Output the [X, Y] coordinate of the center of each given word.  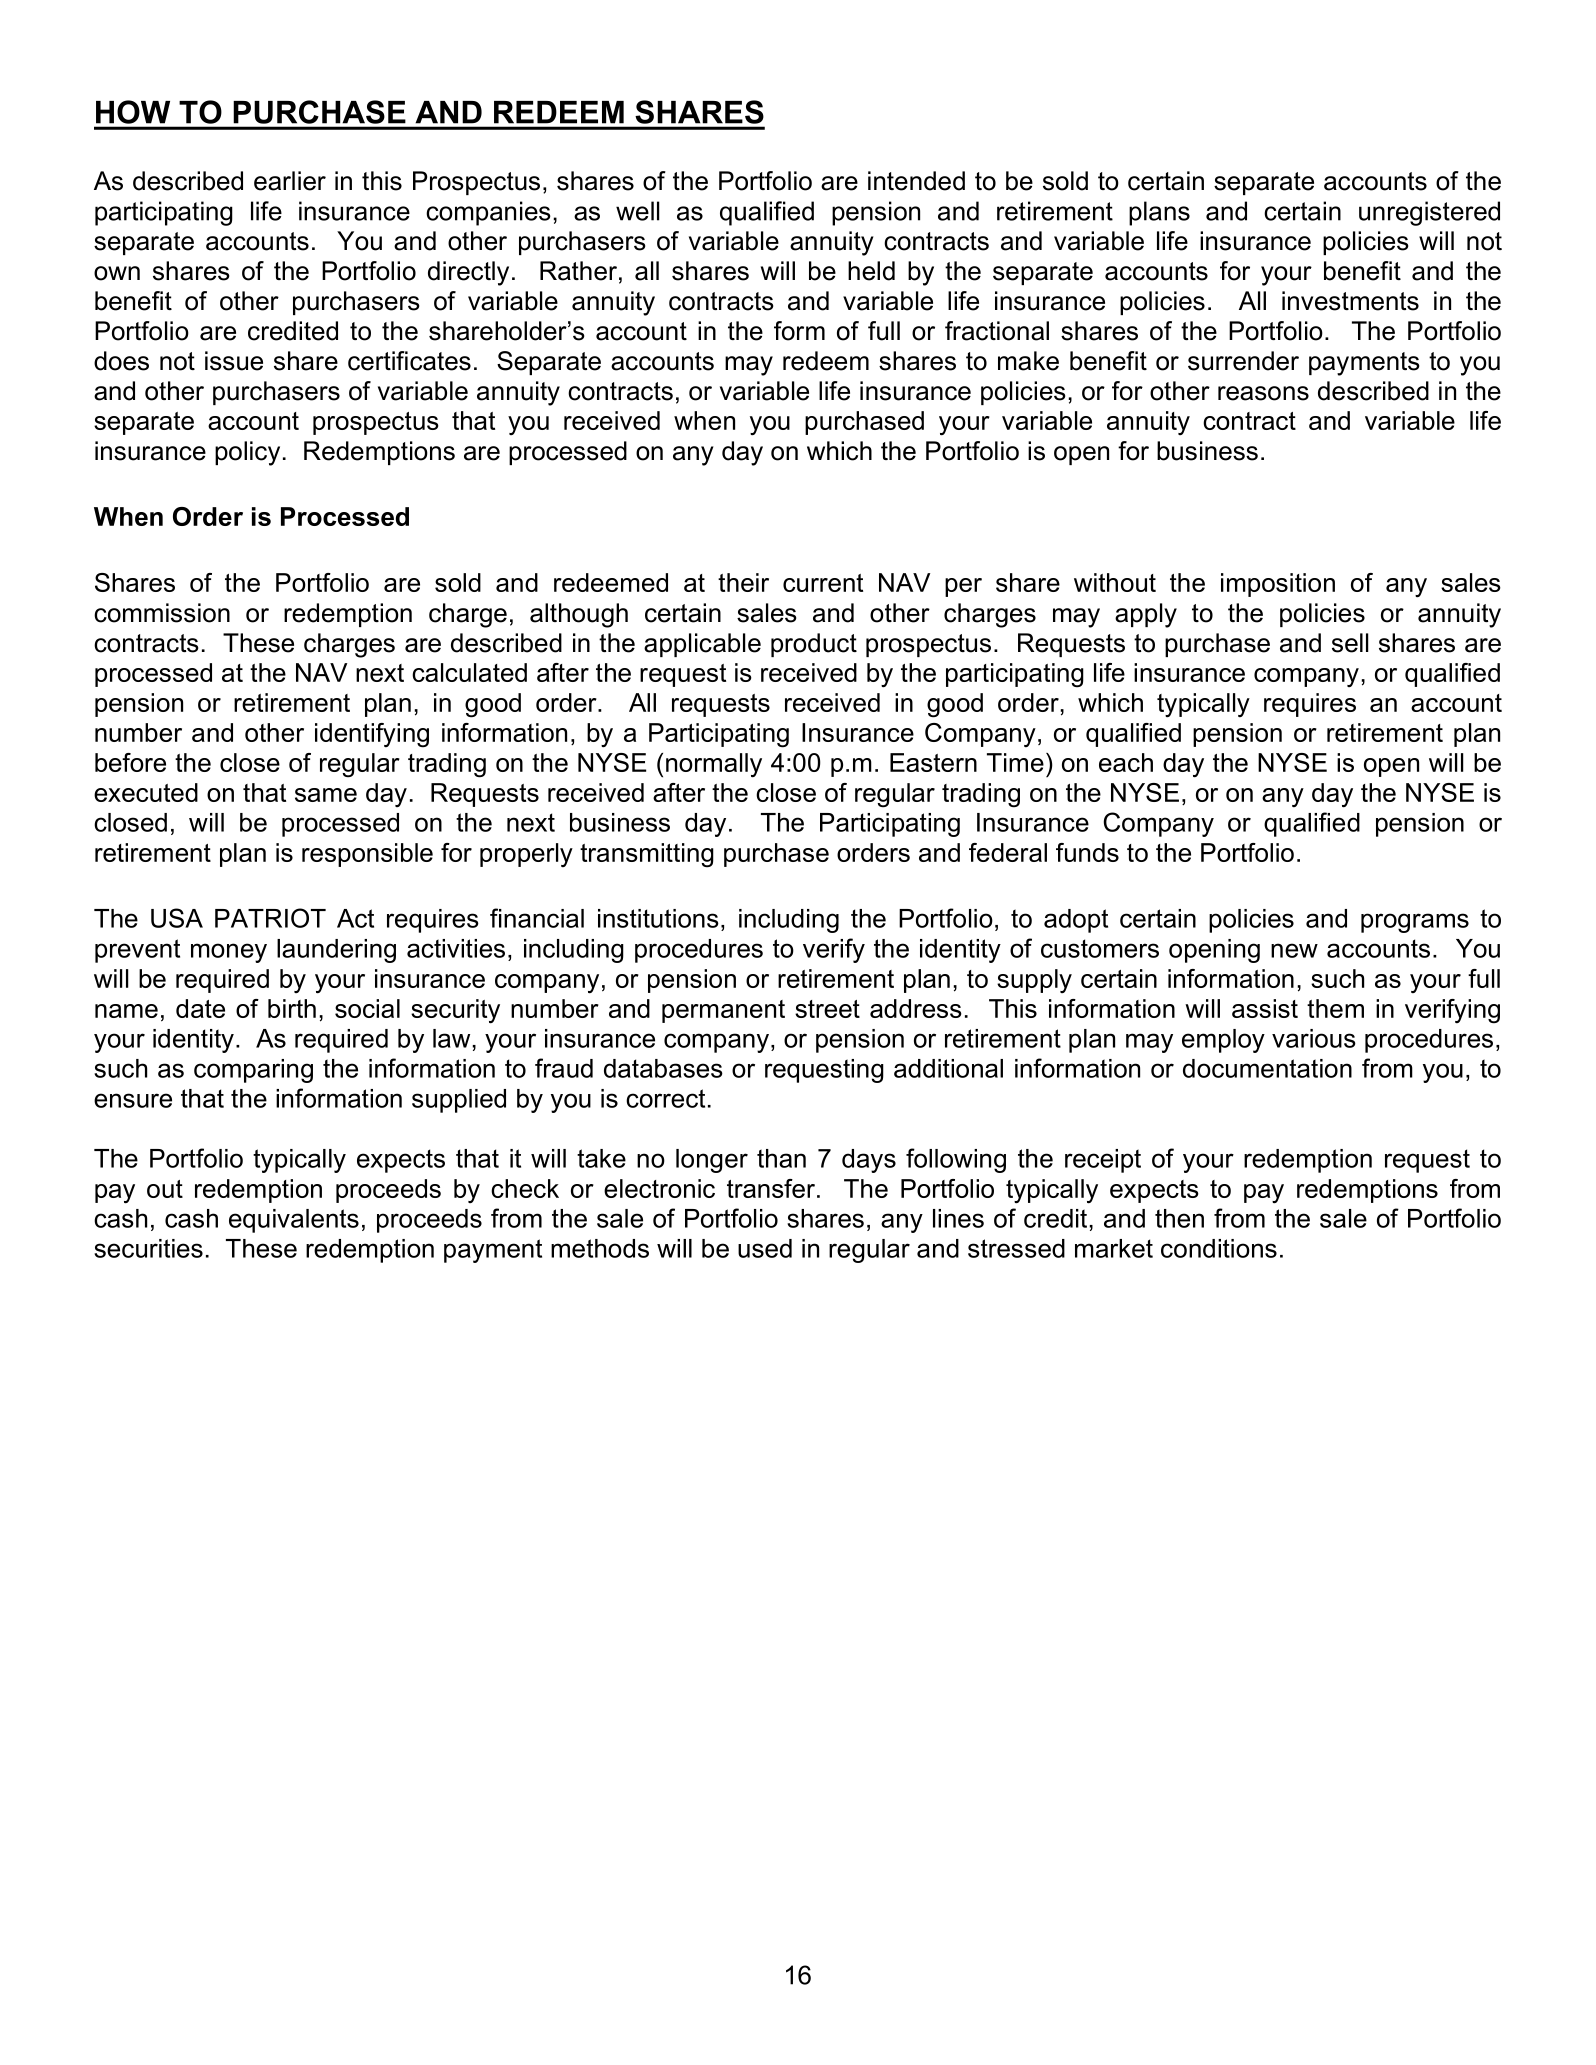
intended [916, 181]
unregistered [1429, 213]
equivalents [294, 1221]
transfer [772, 1188]
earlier [290, 181]
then [1179, 1218]
